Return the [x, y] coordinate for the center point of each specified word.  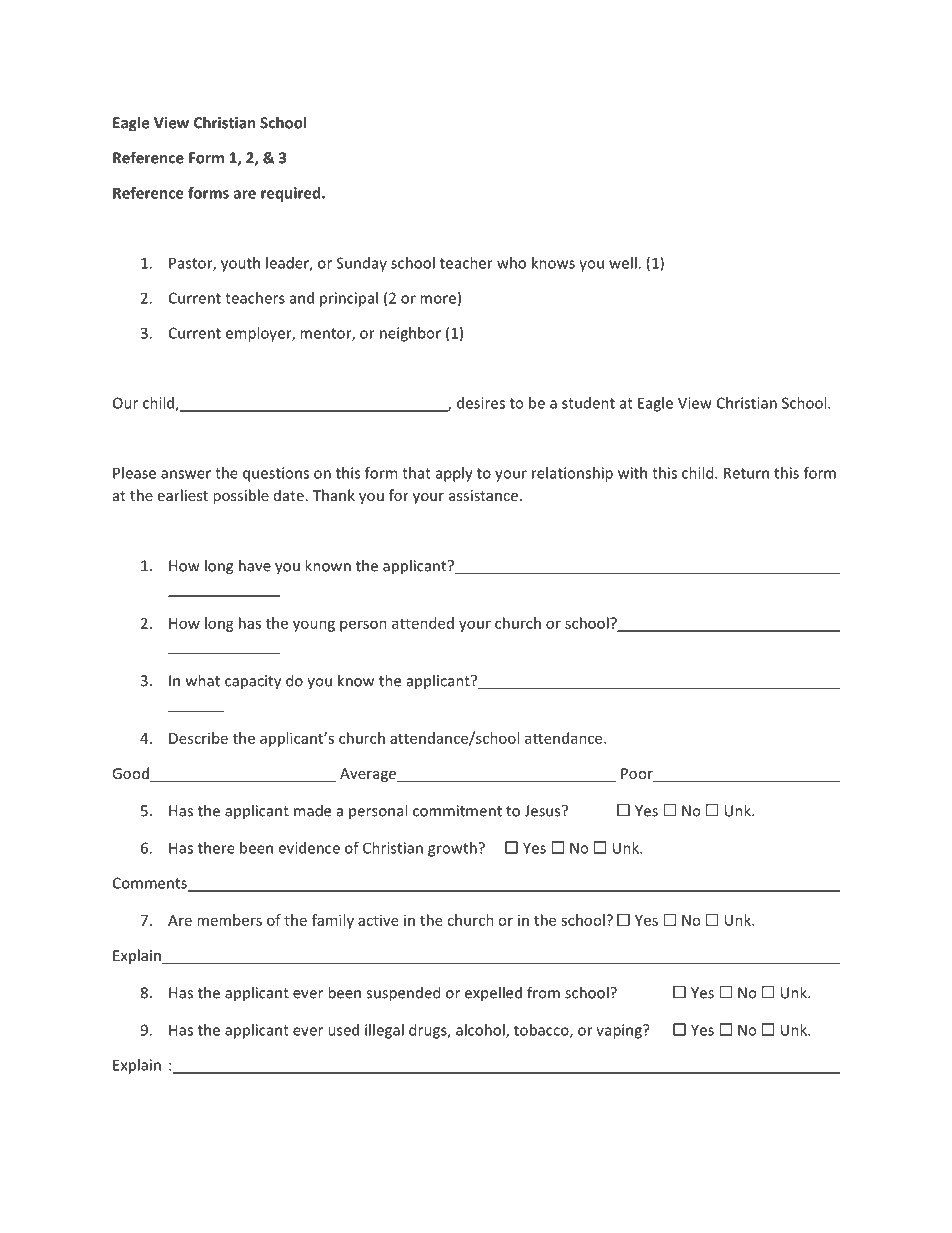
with [632, 473]
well [624, 263]
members [229, 920]
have [255, 565]
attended [423, 623]
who [511, 263]
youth [240, 264]
